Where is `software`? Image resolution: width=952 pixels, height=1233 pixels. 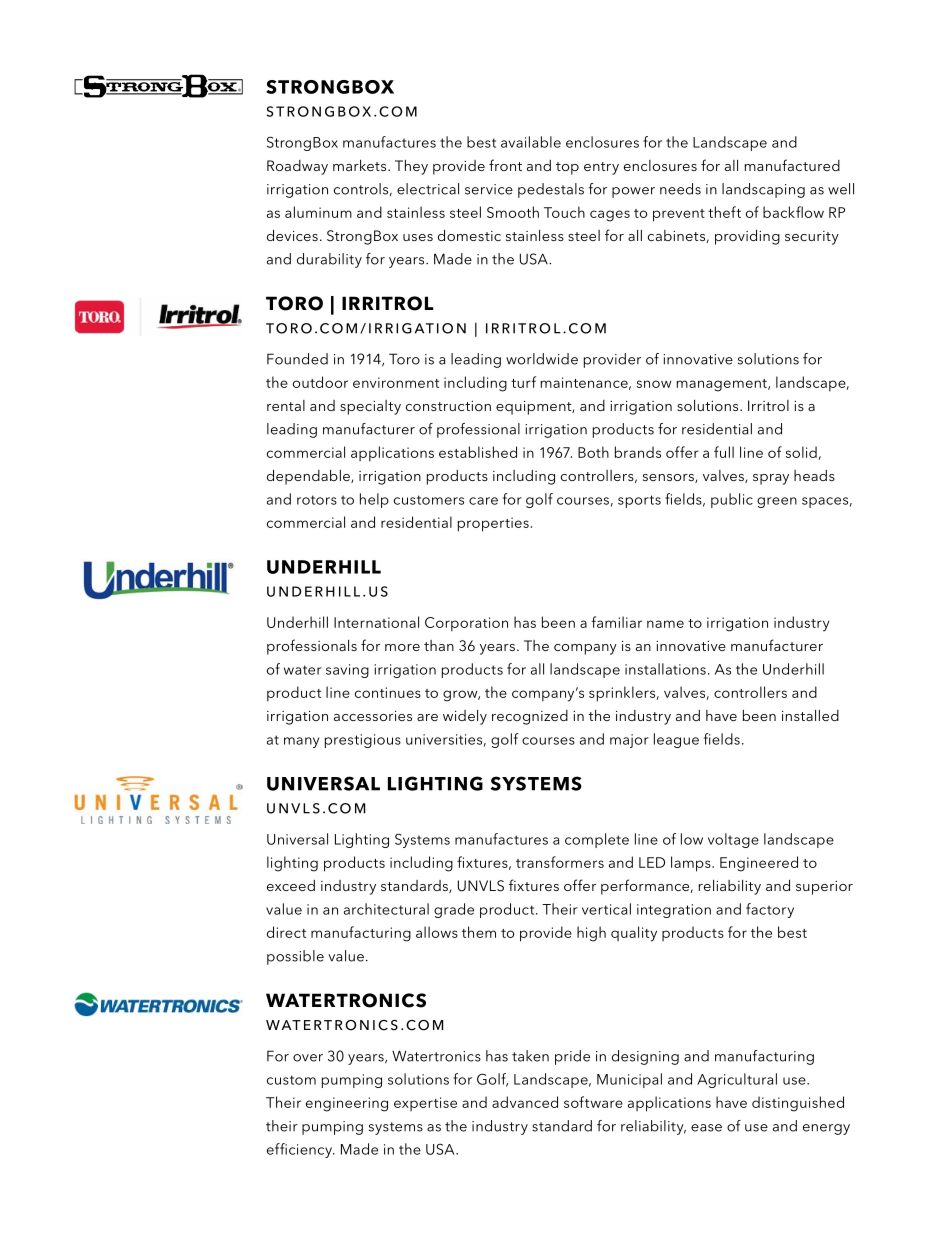 software is located at coordinates (593, 1102).
